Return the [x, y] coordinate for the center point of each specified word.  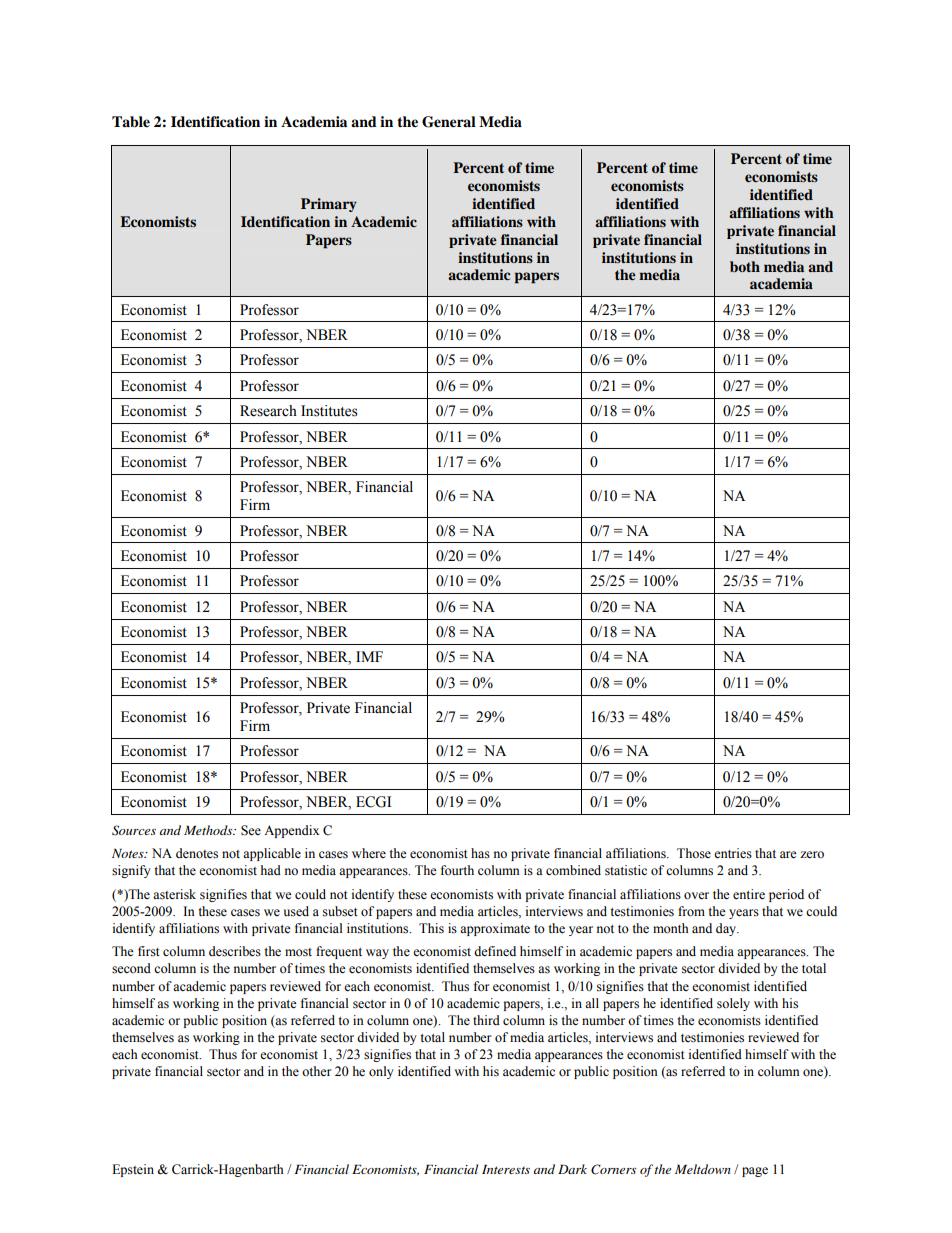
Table [131, 122]
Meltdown [703, 1169]
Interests [506, 1169]
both [745, 266]
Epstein [133, 1170]
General [449, 122]
